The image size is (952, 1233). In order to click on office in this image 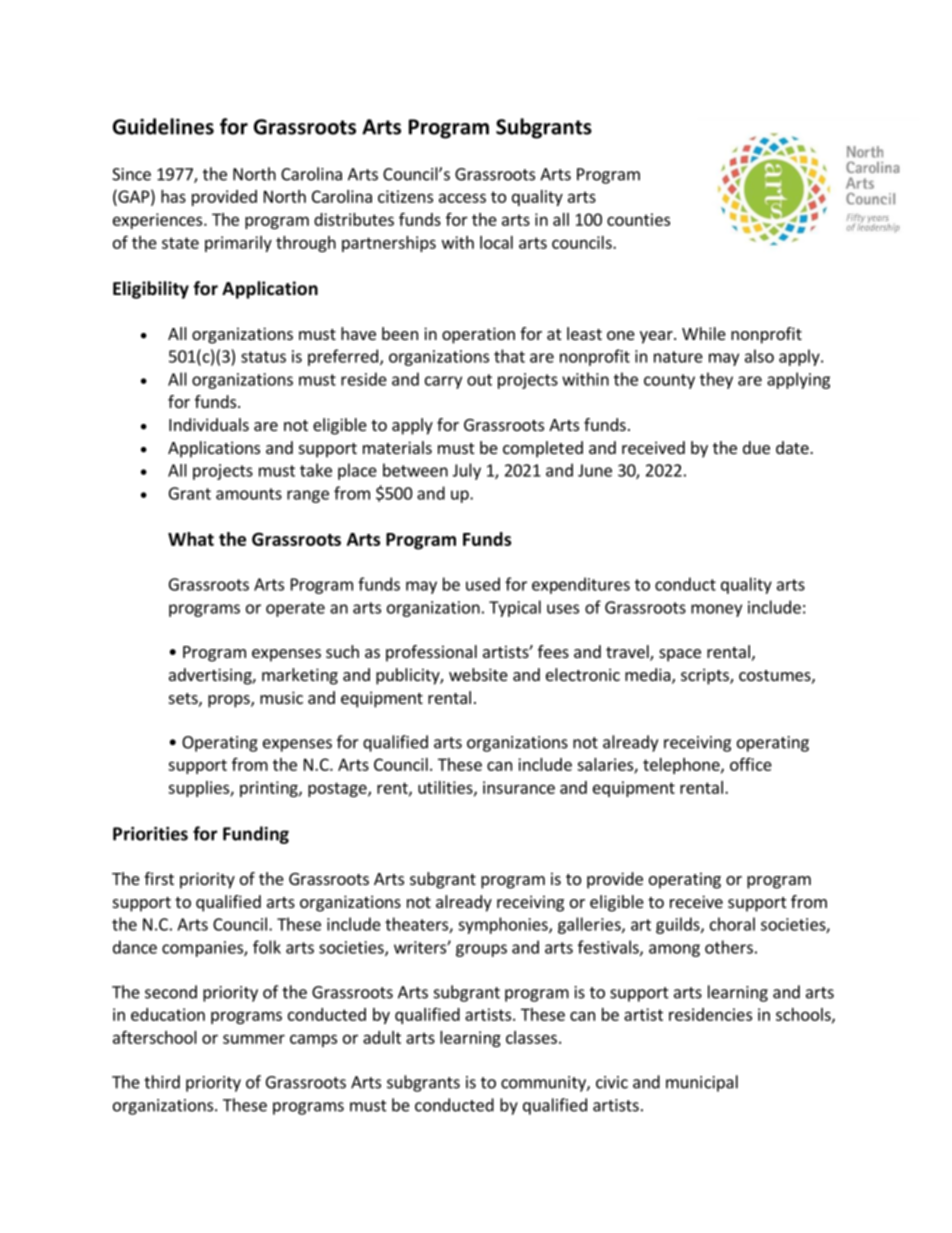, I will do `click(751, 764)`.
